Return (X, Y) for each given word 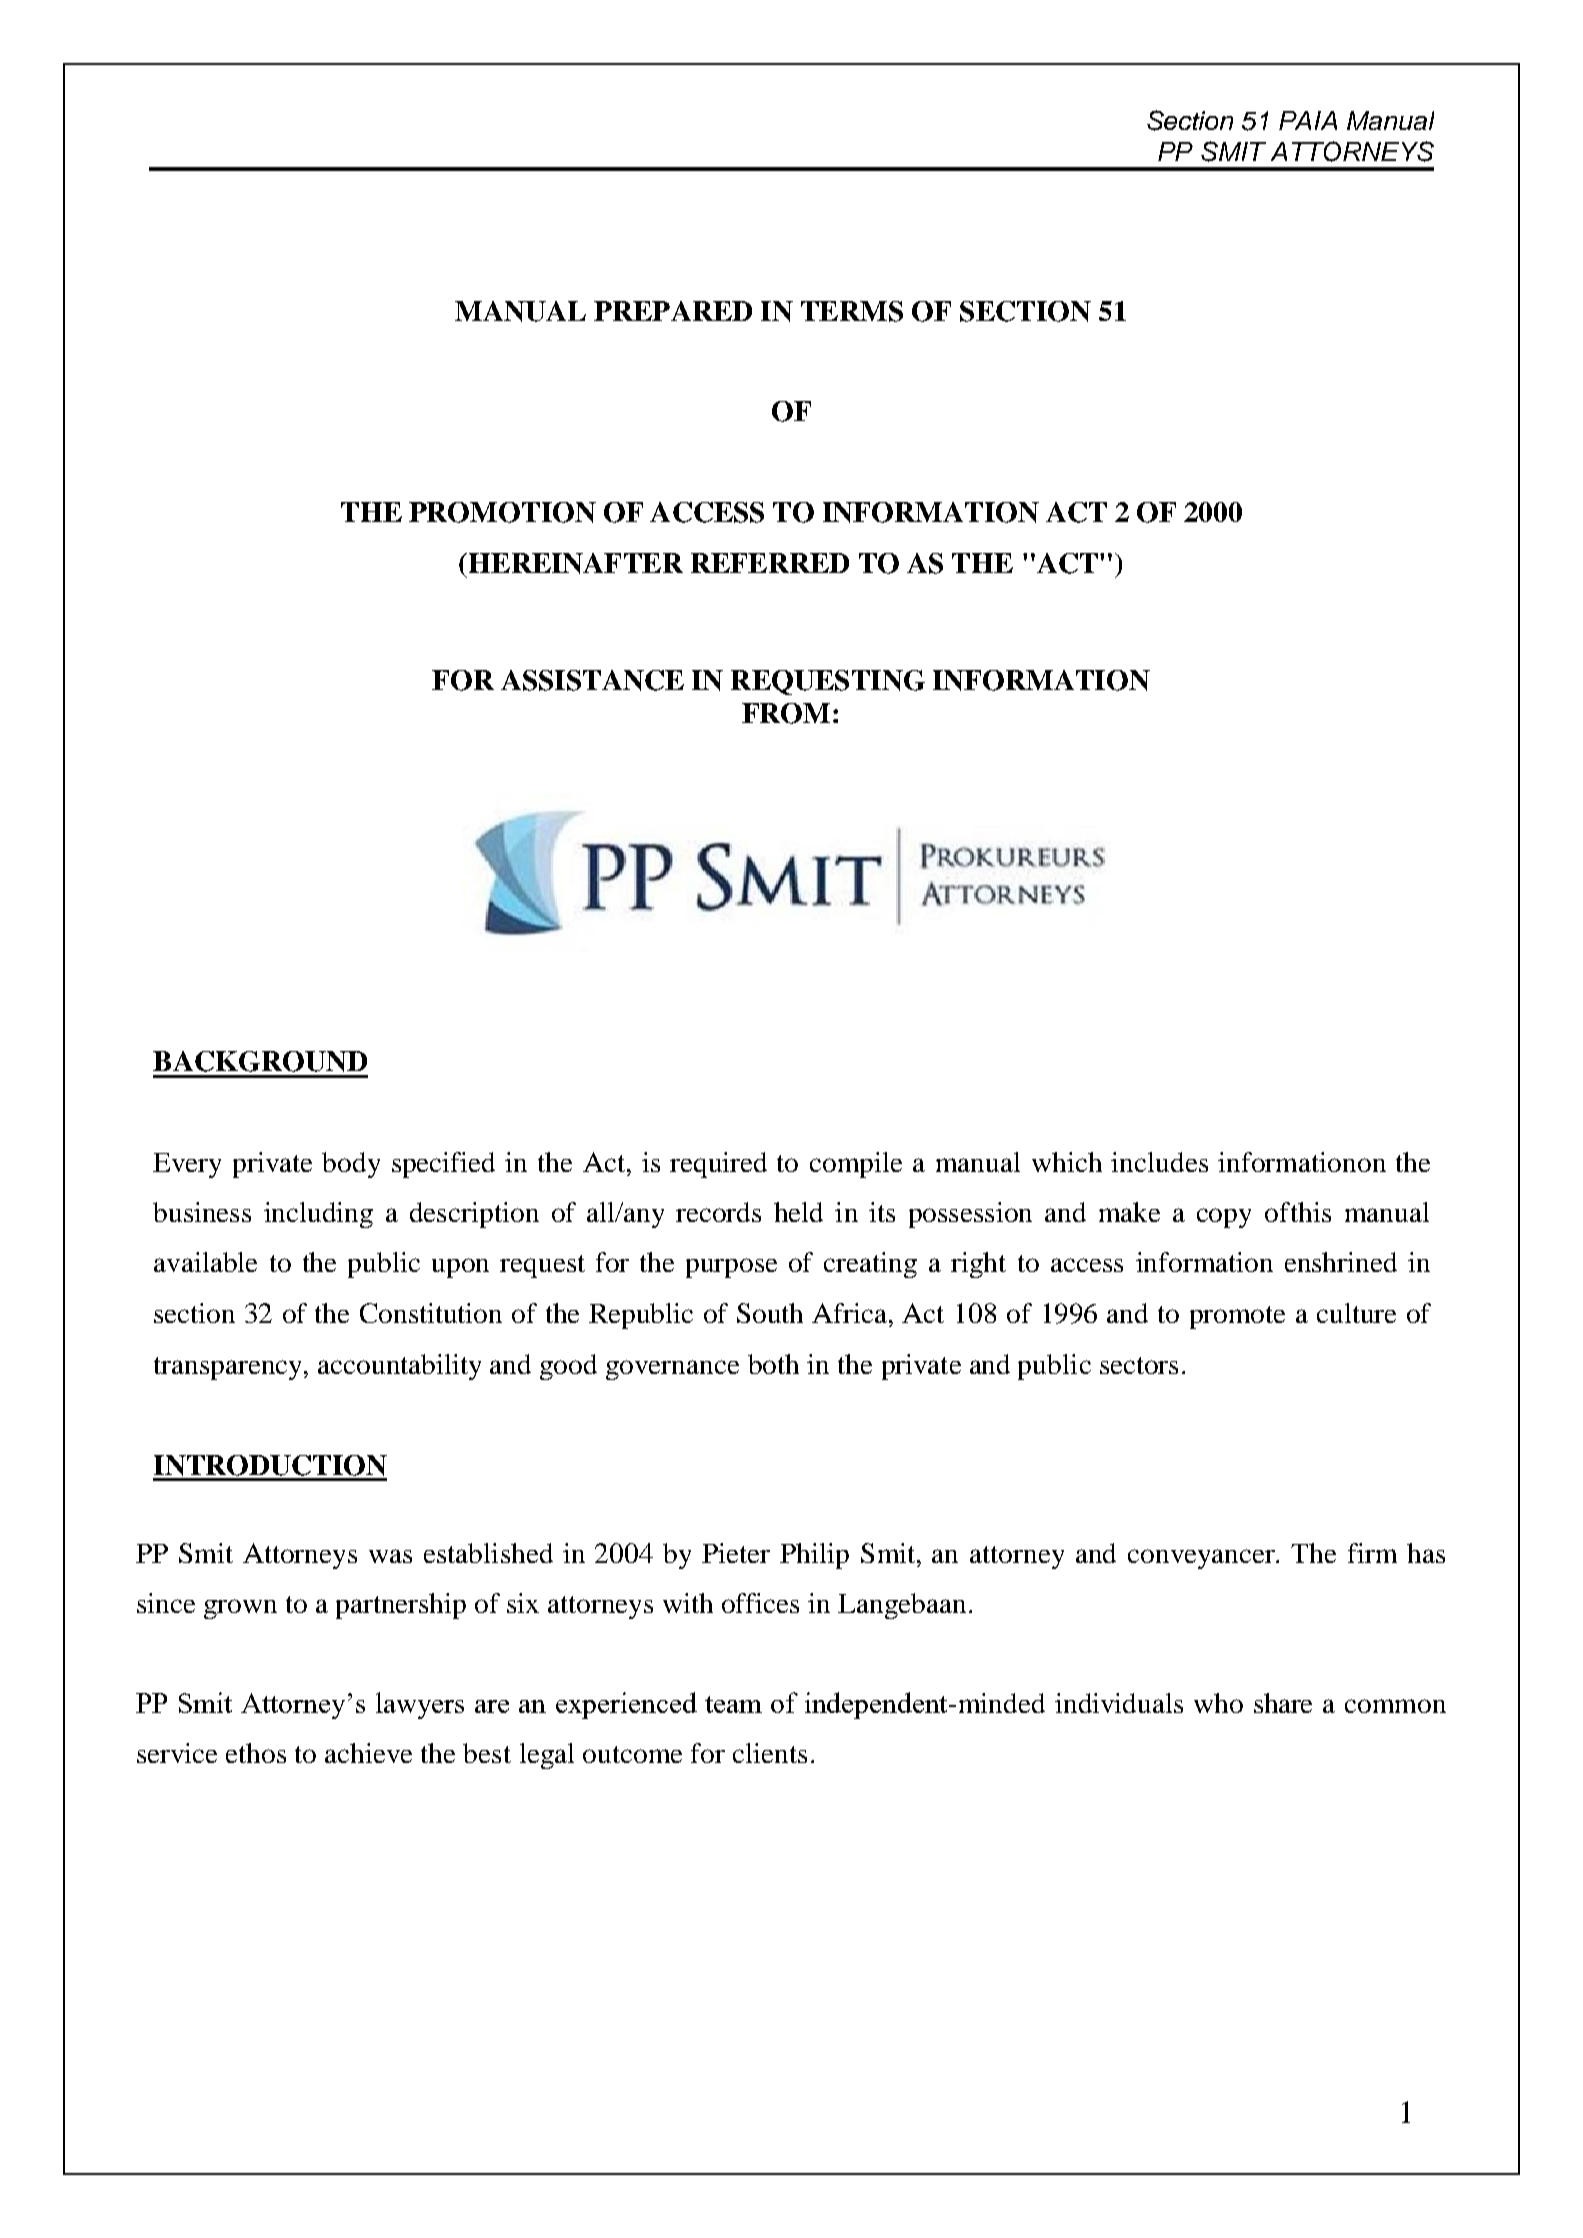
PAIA (1308, 120)
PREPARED (673, 311)
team (733, 1704)
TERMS (852, 311)
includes (1159, 1162)
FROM (786, 713)
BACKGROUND (260, 1061)
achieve (368, 1753)
